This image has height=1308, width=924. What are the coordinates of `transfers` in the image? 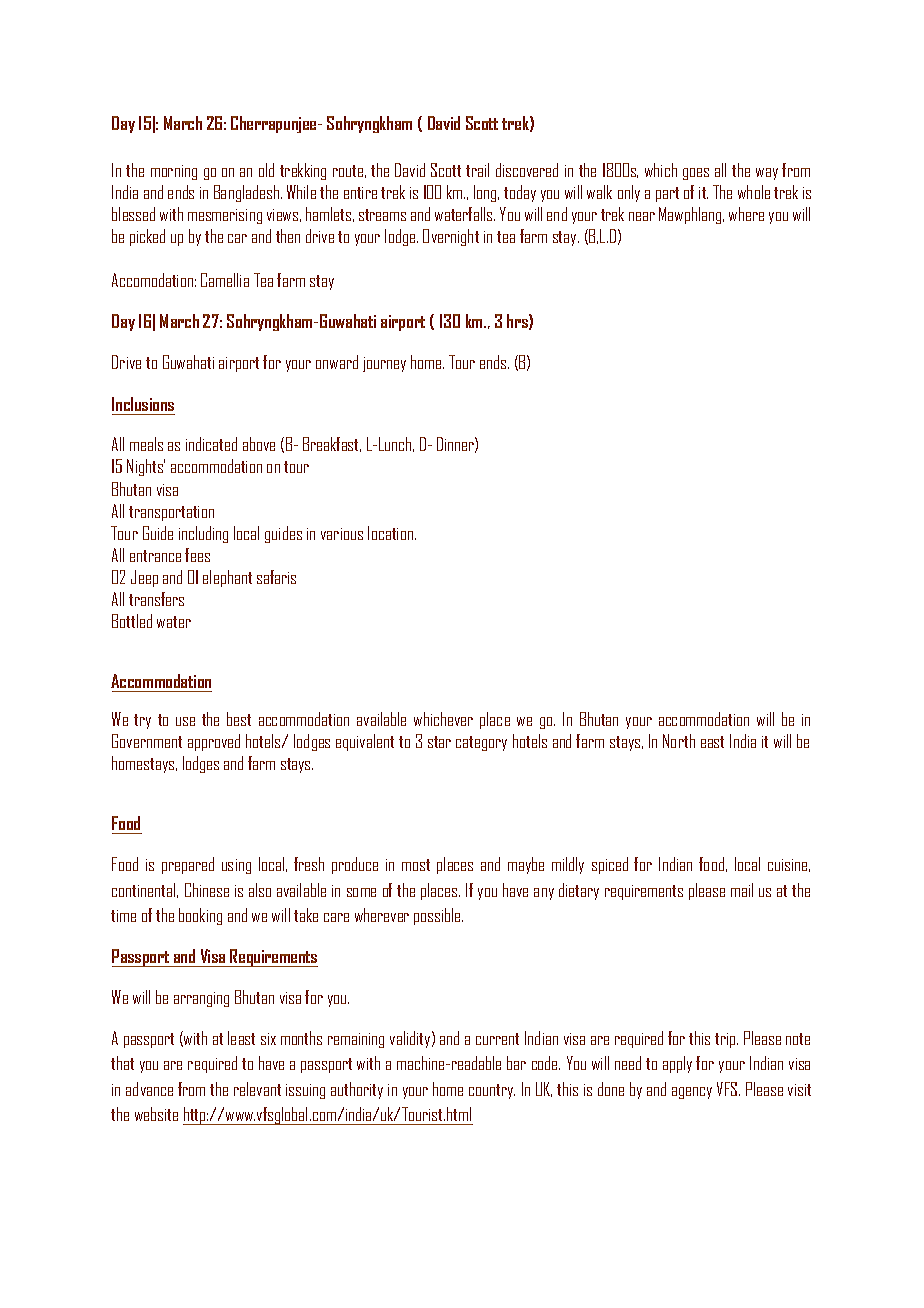 It's located at (156, 599).
